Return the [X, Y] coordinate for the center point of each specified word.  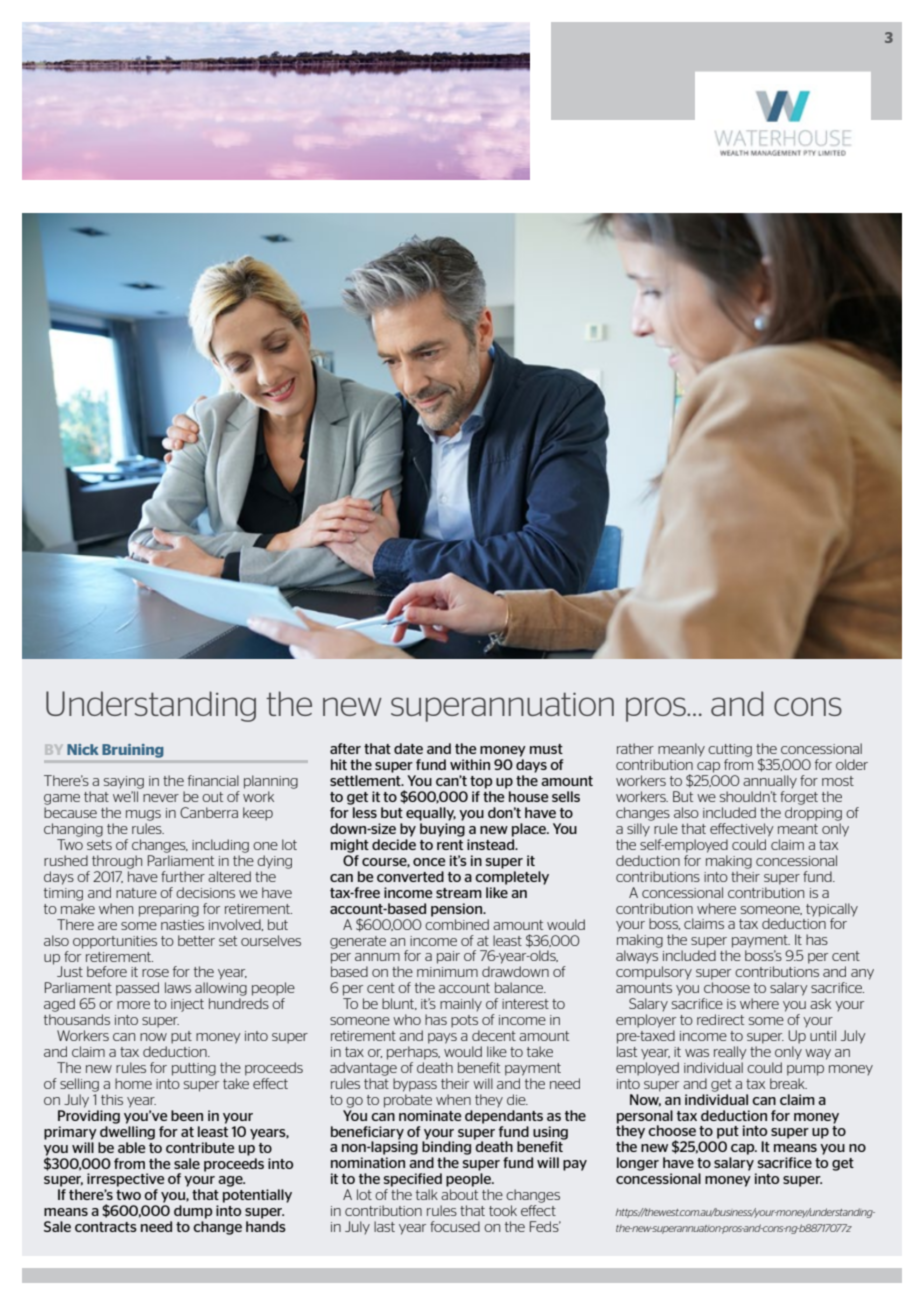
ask [820, 1003]
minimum [447, 972]
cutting [730, 750]
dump [193, 1212]
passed [137, 989]
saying [124, 782]
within [470, 764]
